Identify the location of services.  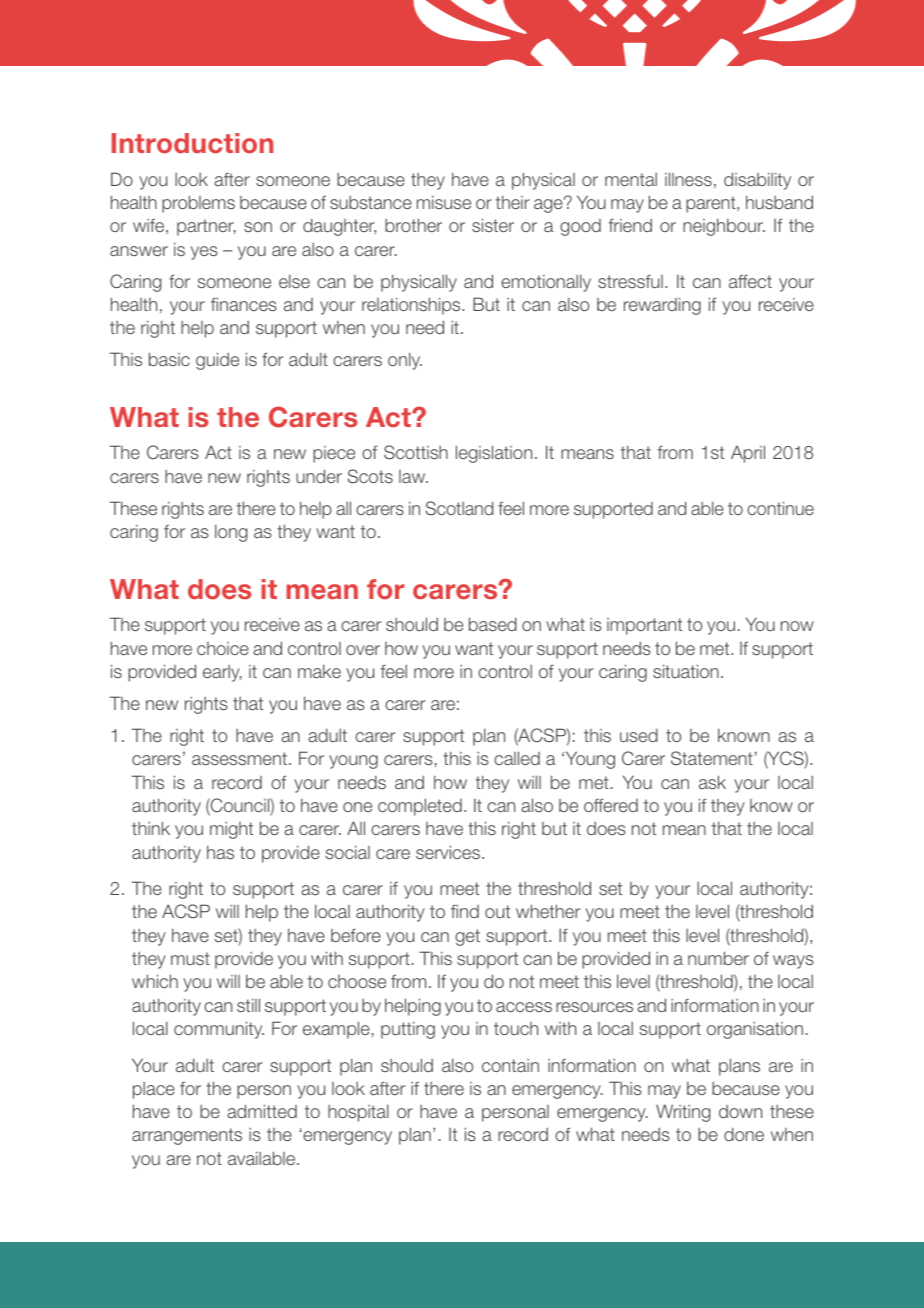
(448, 852).
